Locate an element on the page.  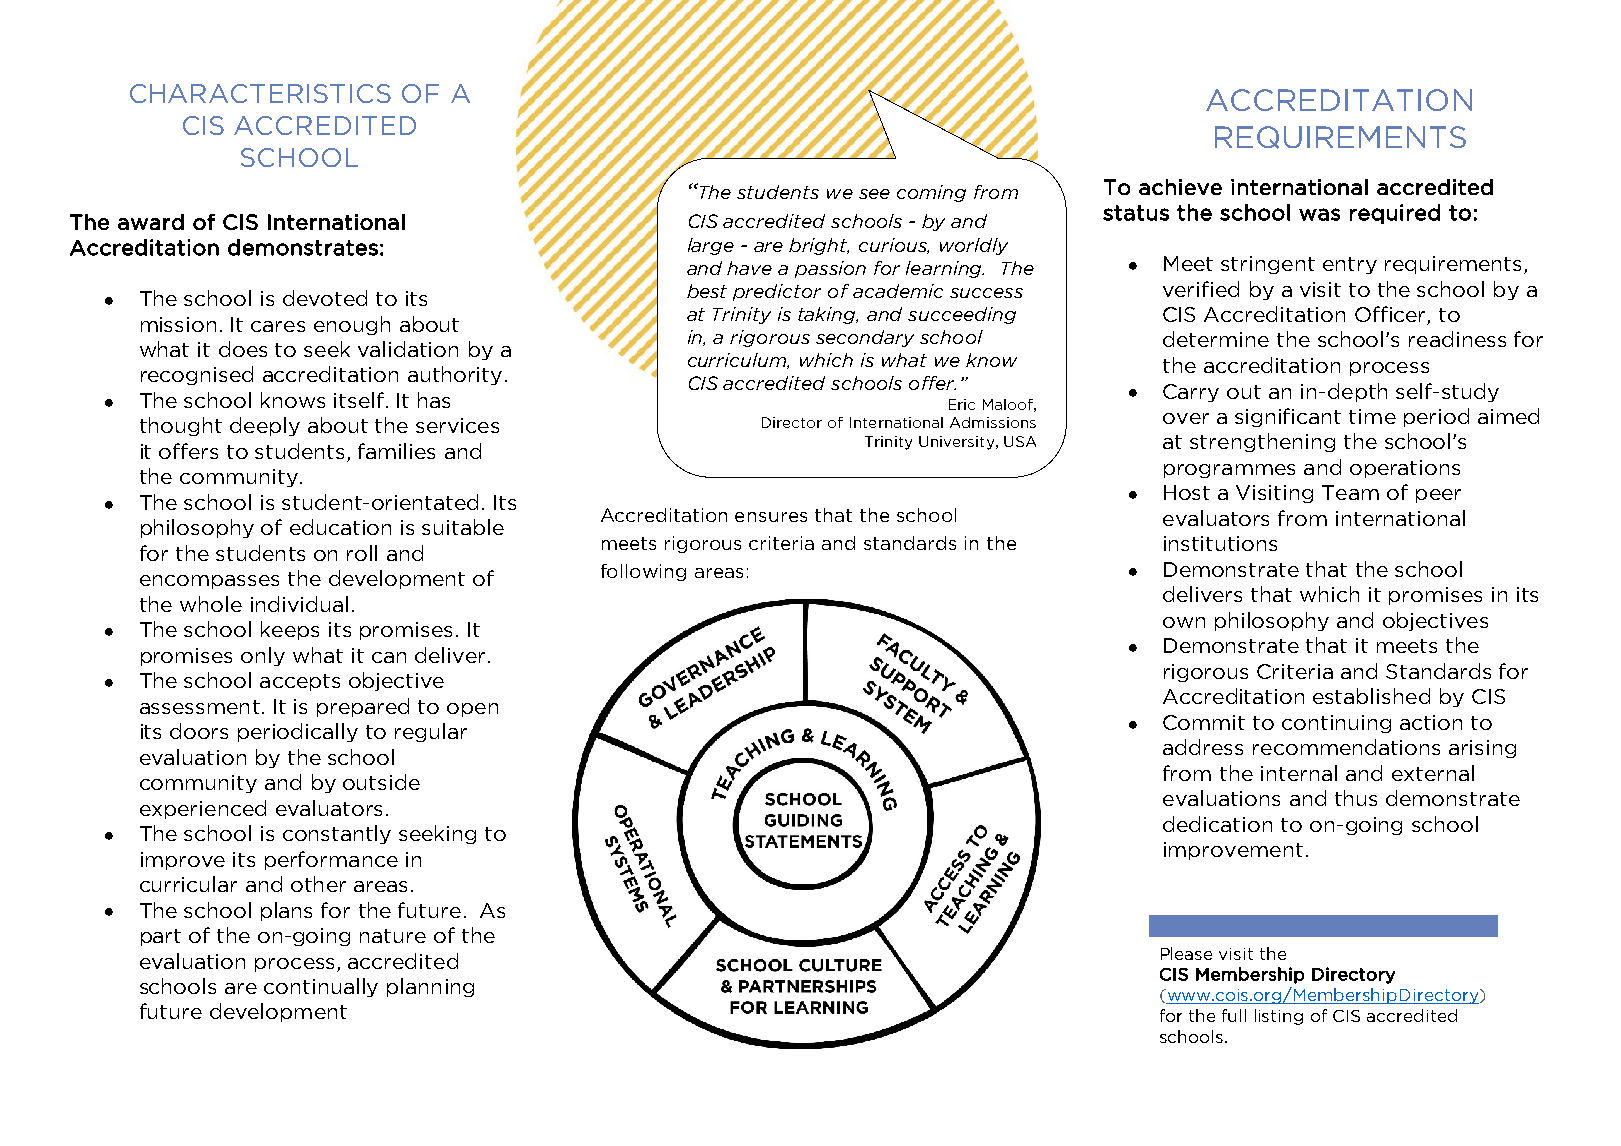
CHARACTERISTICS is located at coordinates (260, 93).
